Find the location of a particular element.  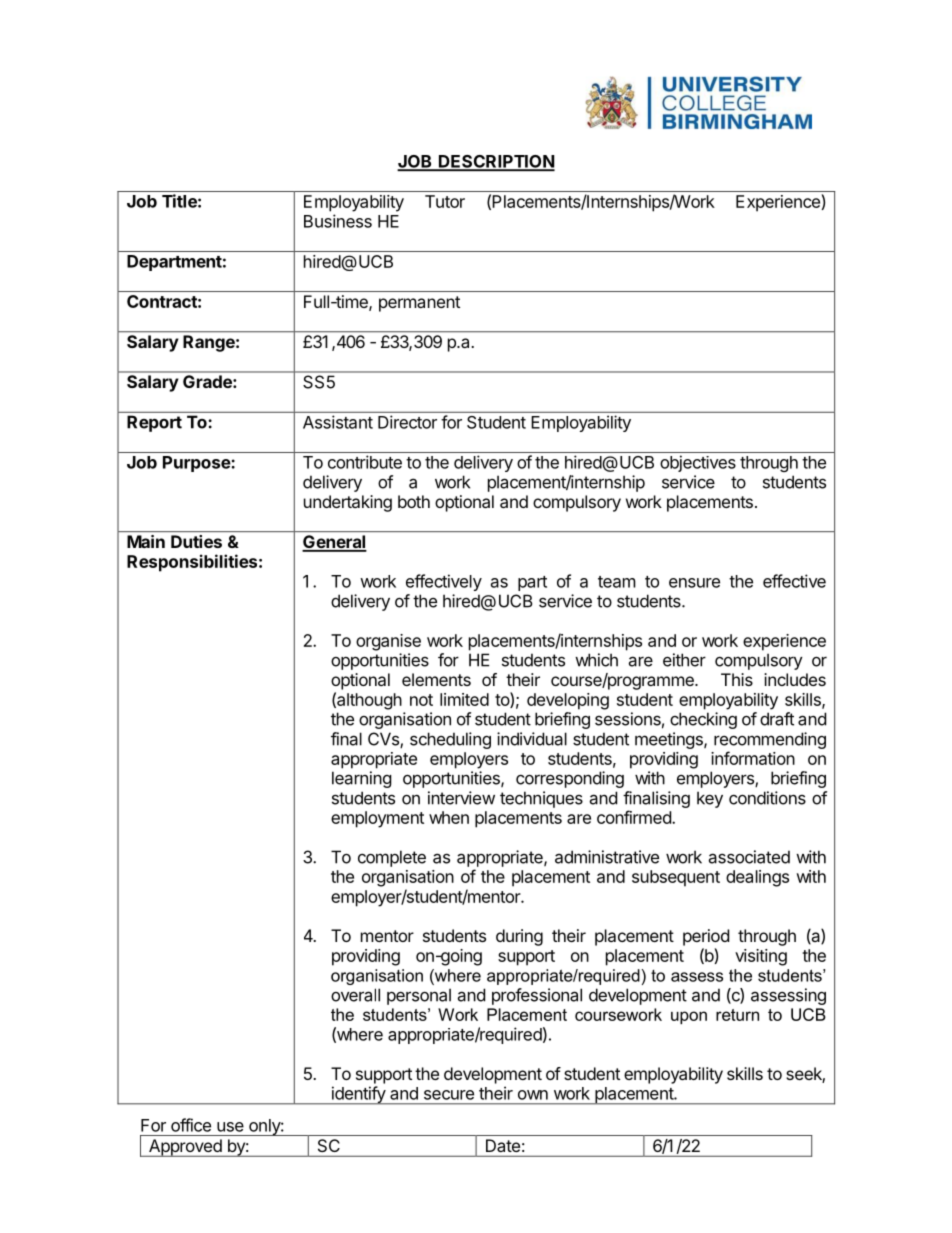

Director is located at coordinates (407, 422).
